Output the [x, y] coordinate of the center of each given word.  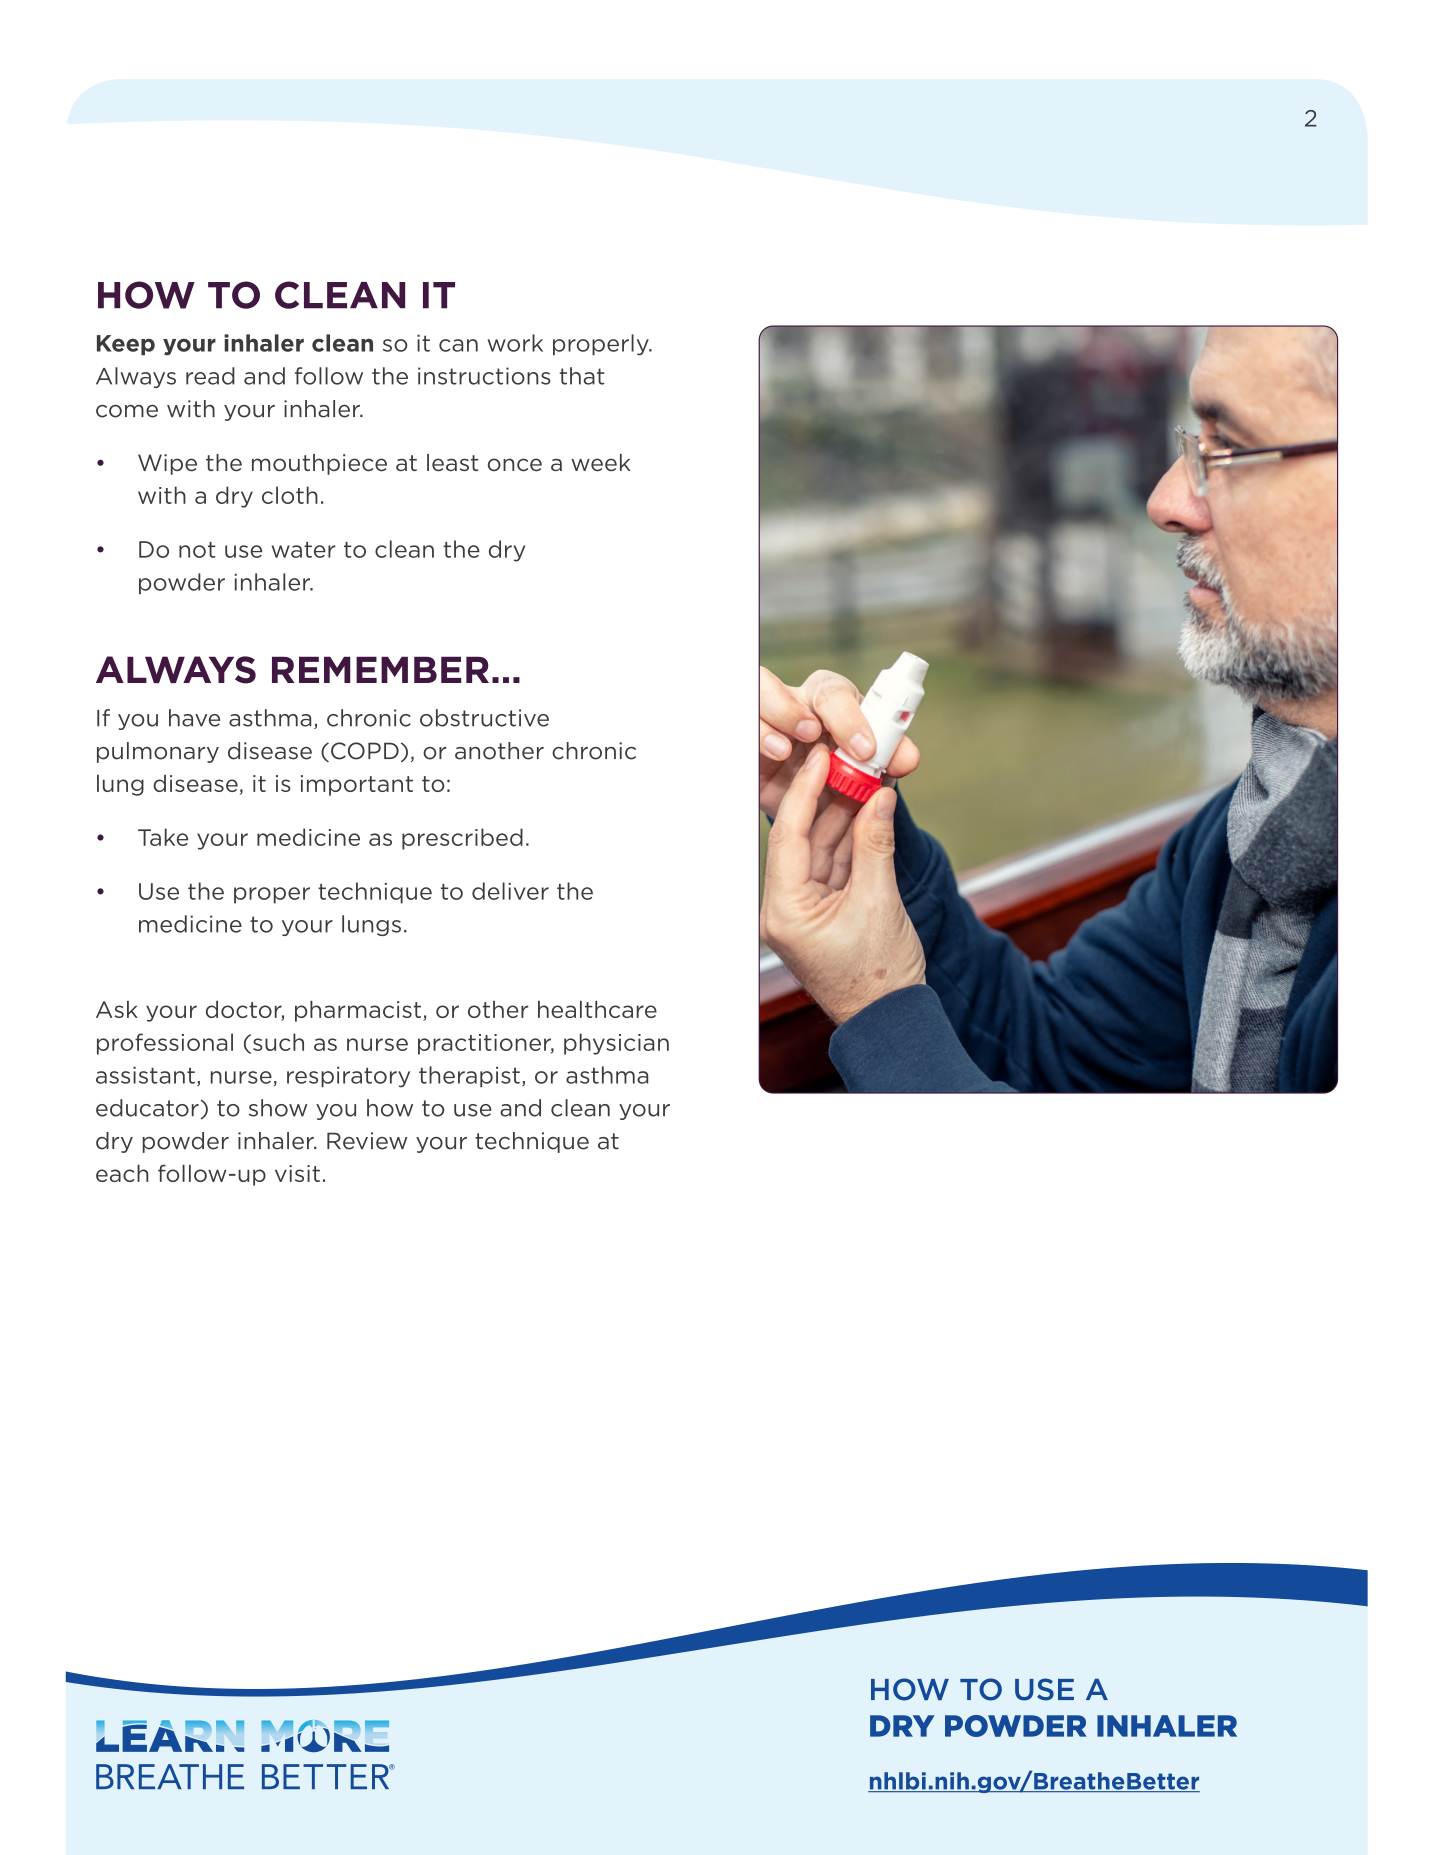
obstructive [484, 718]
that [582, 376]
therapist [469, 1077]
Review [367, 1141]
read [210, 376]
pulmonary [158, 752]
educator [147, 1108]
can [458, 345]
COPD [365, 751]
